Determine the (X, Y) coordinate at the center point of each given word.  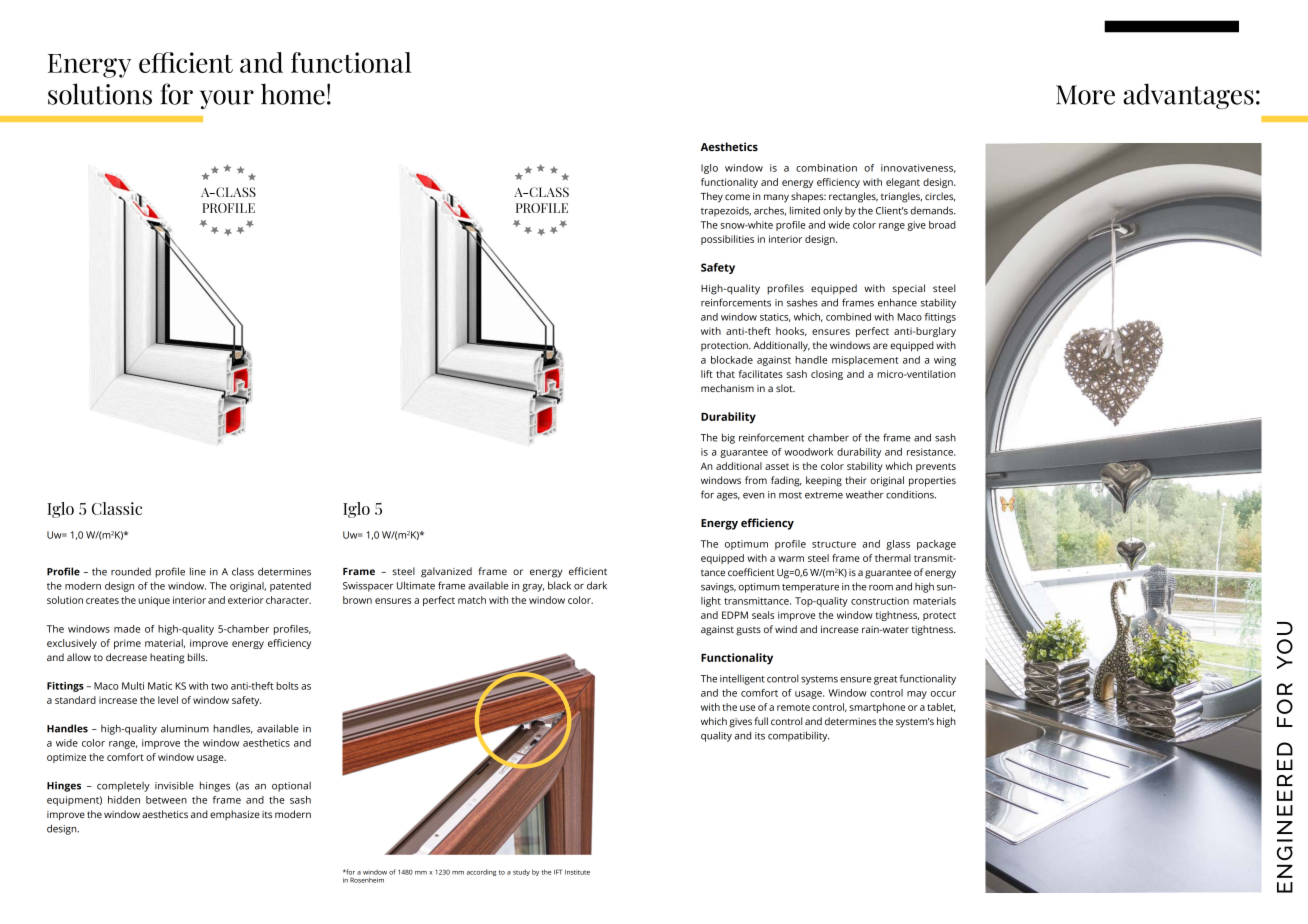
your (227, 99)
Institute (577, 872)
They (712, 197)
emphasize (235, 815)
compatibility (798, 736)
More (1085, 95)
